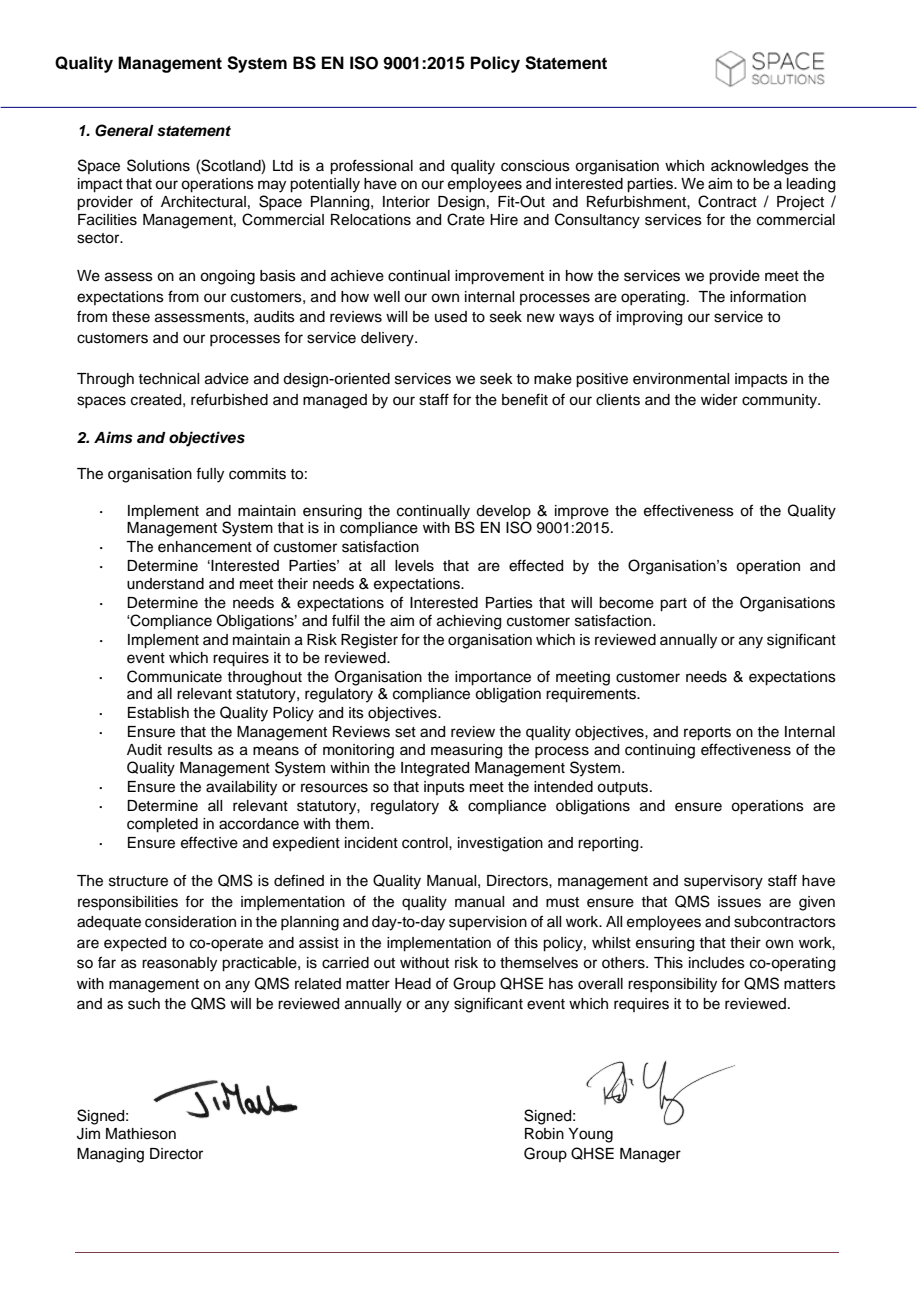 Image resolution: width=924 pixels, height=1308 pixels. I want to click on wider, so click(719, 400).
